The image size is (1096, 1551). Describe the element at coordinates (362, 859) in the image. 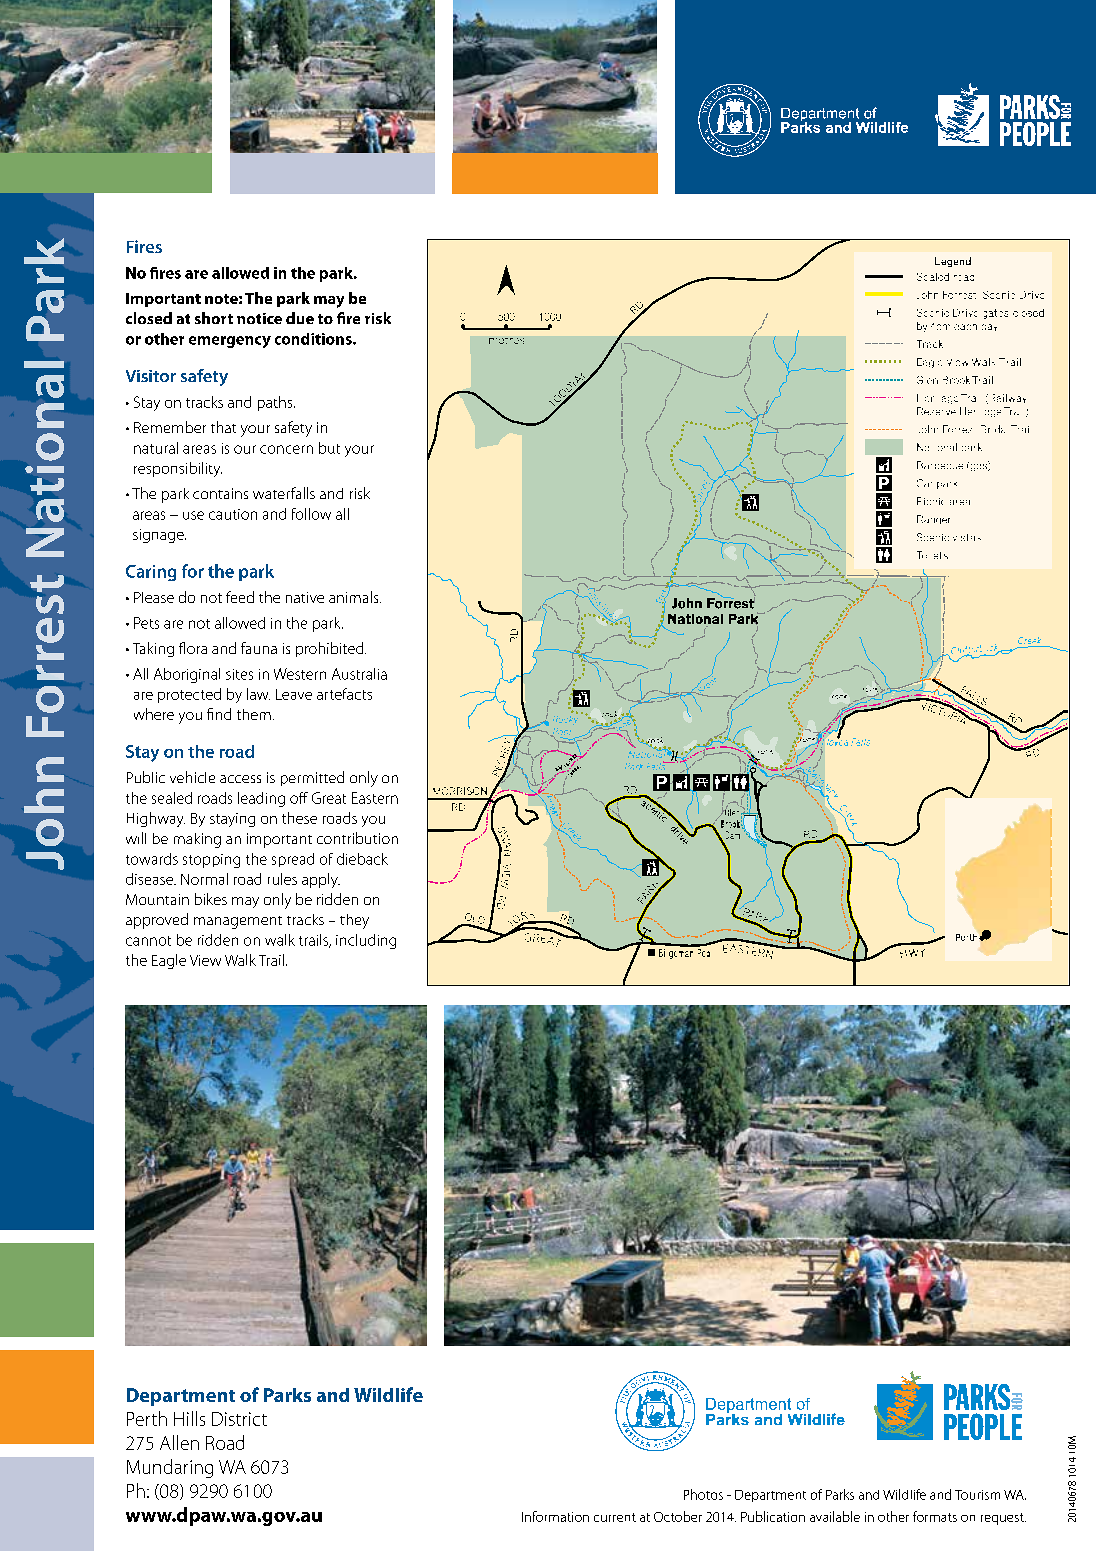

I see `dieback` at that location.
